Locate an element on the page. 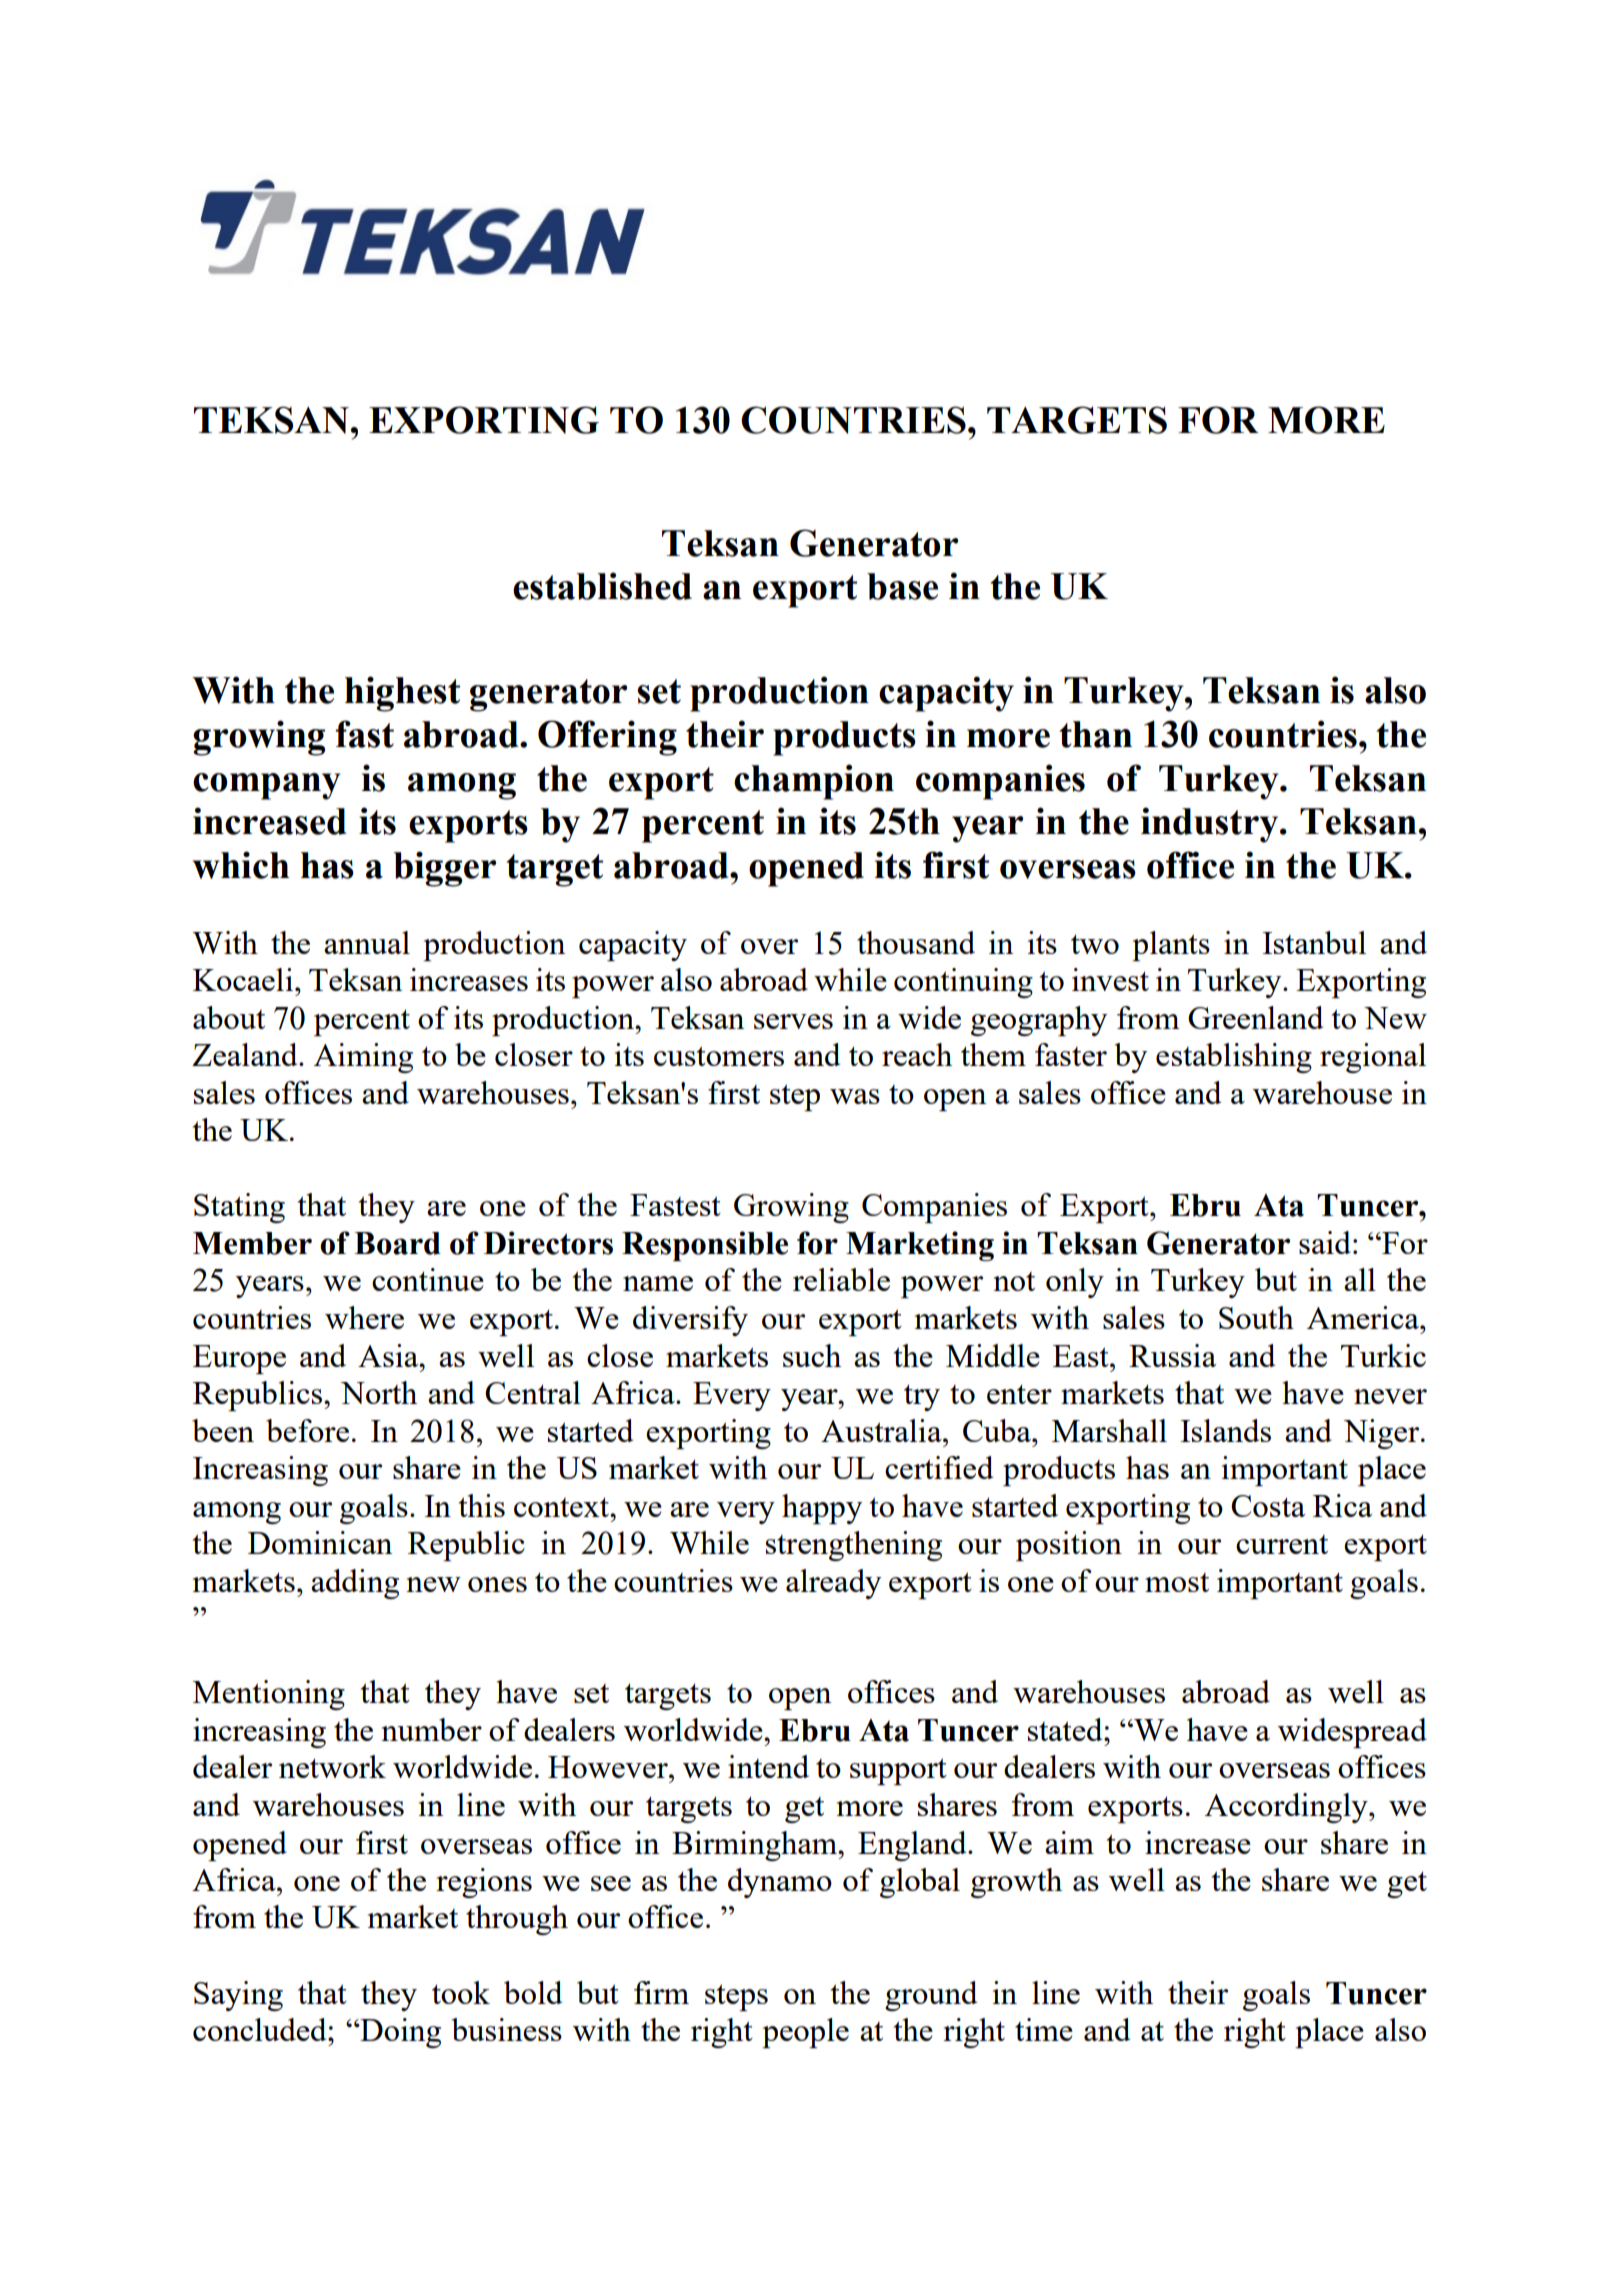 The width and height of the page is (1620, 2292). where is located at coordinates (364, 1317).
